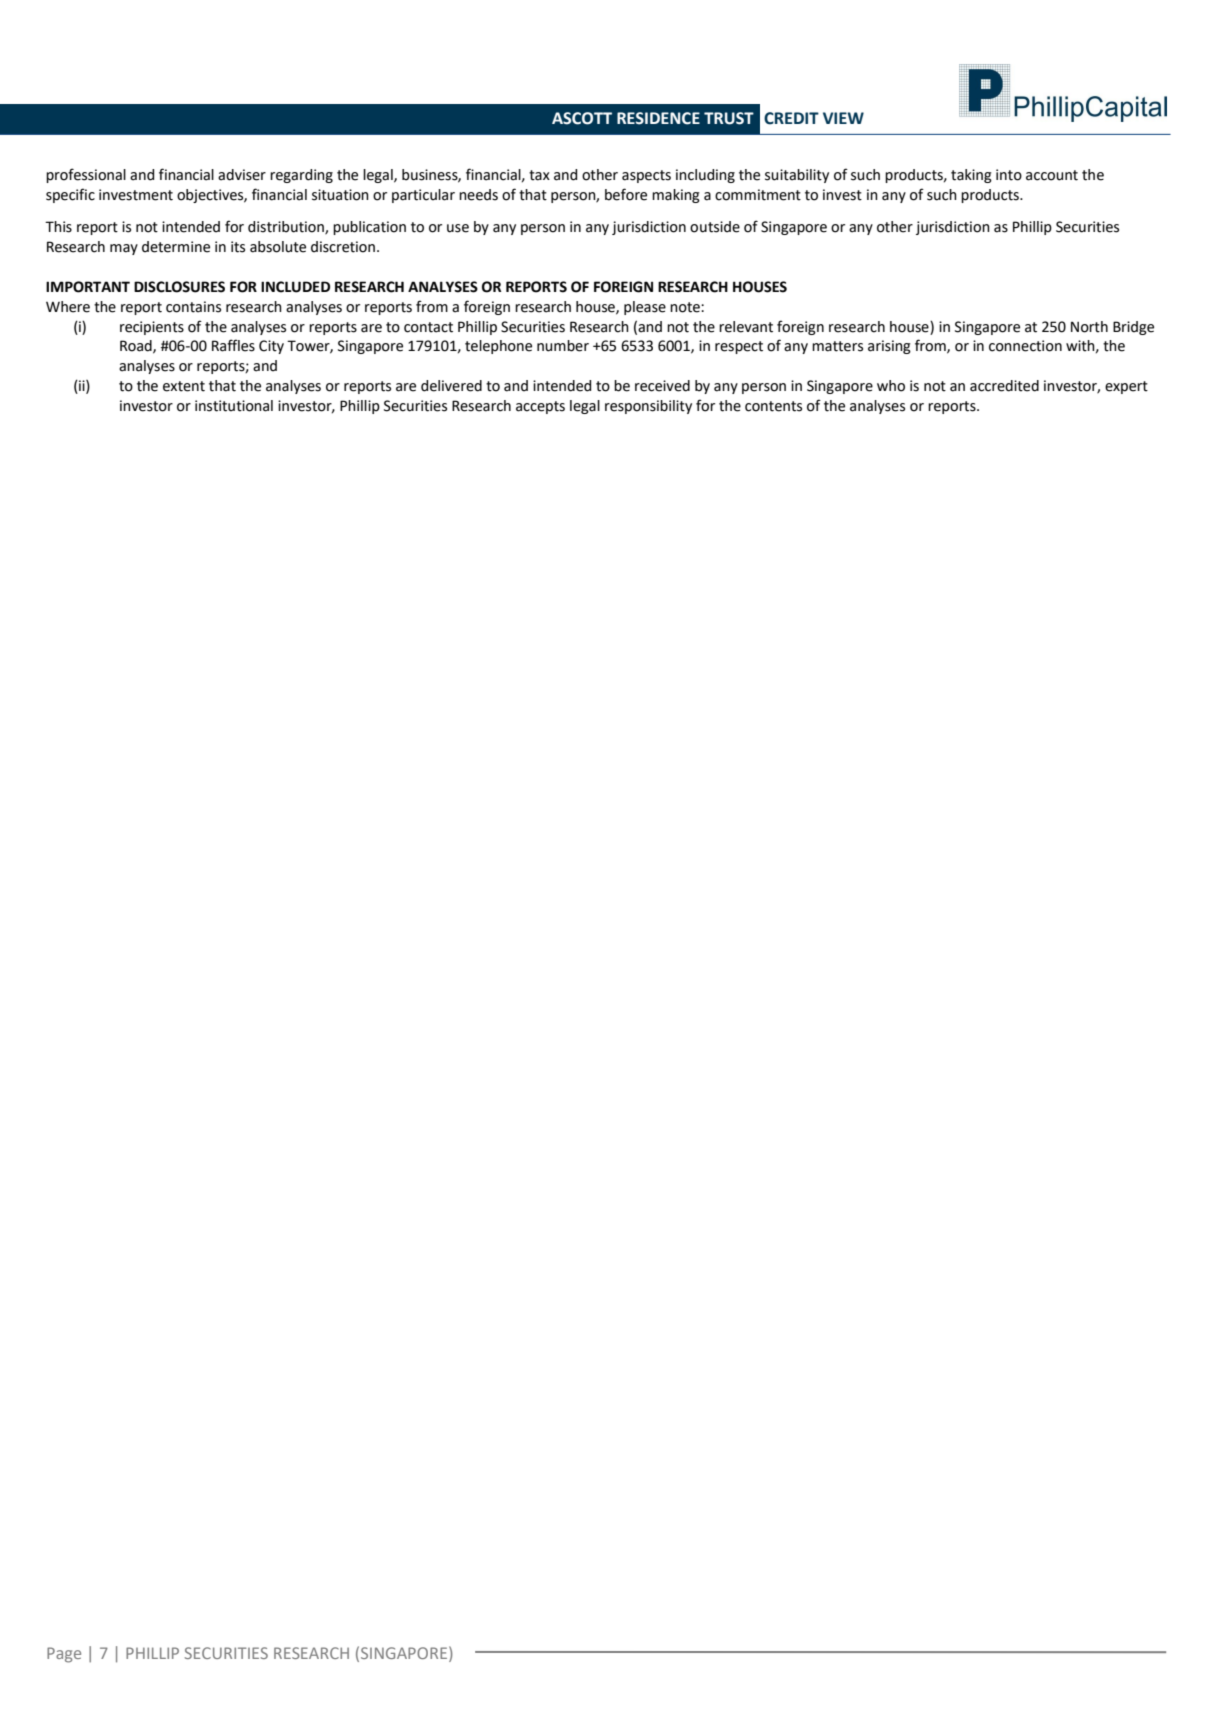  Describe the element at coordinates (64, 1655) in the screenshot. I see `Page` at that location.
